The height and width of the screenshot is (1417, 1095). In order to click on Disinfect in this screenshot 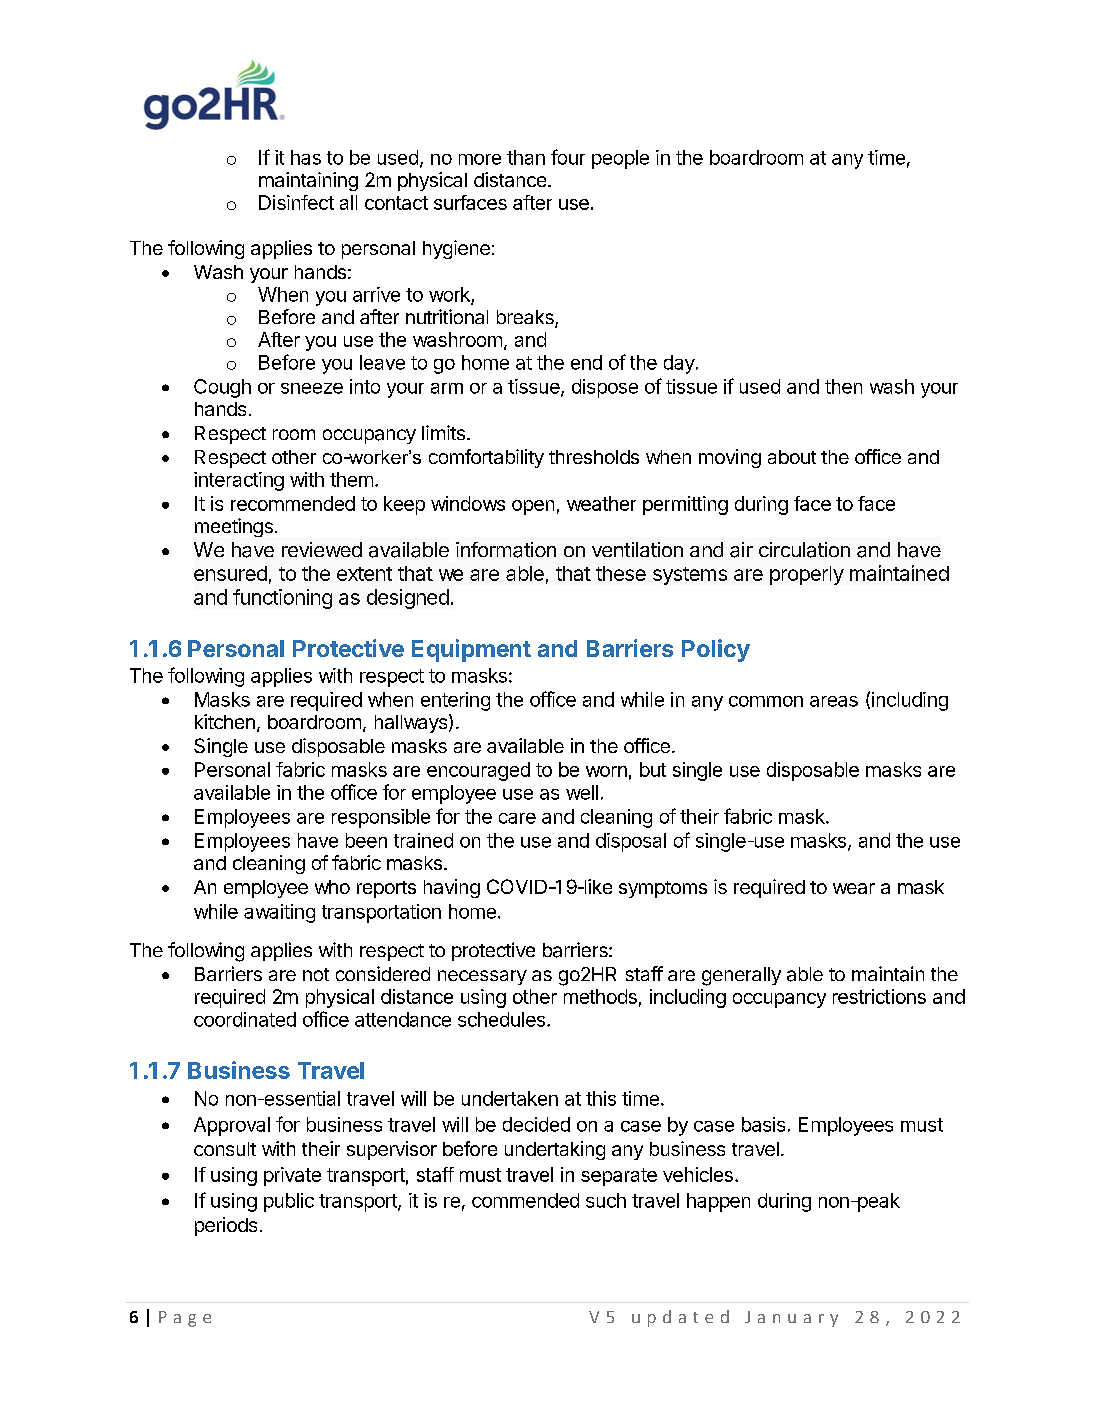, I will do `click(296, 202)`.
